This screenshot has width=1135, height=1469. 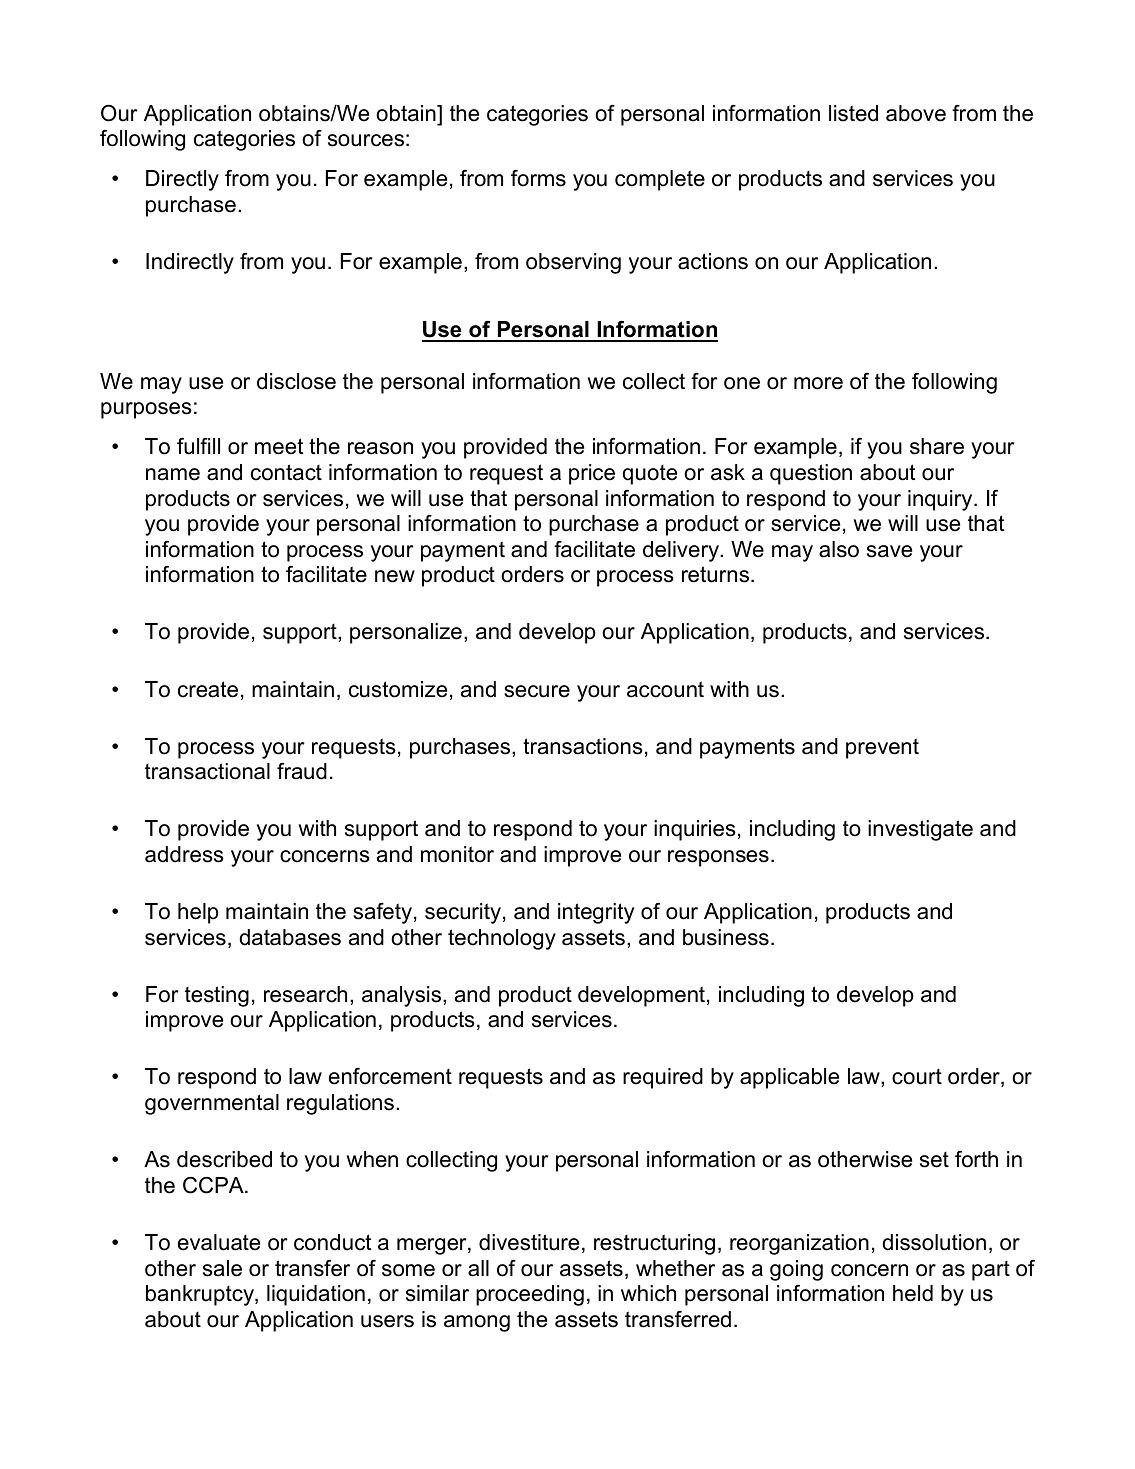 What do you see at coordinates (660, 180) in the screenshot?
I see `complete` at bounding box center [660, 180].
